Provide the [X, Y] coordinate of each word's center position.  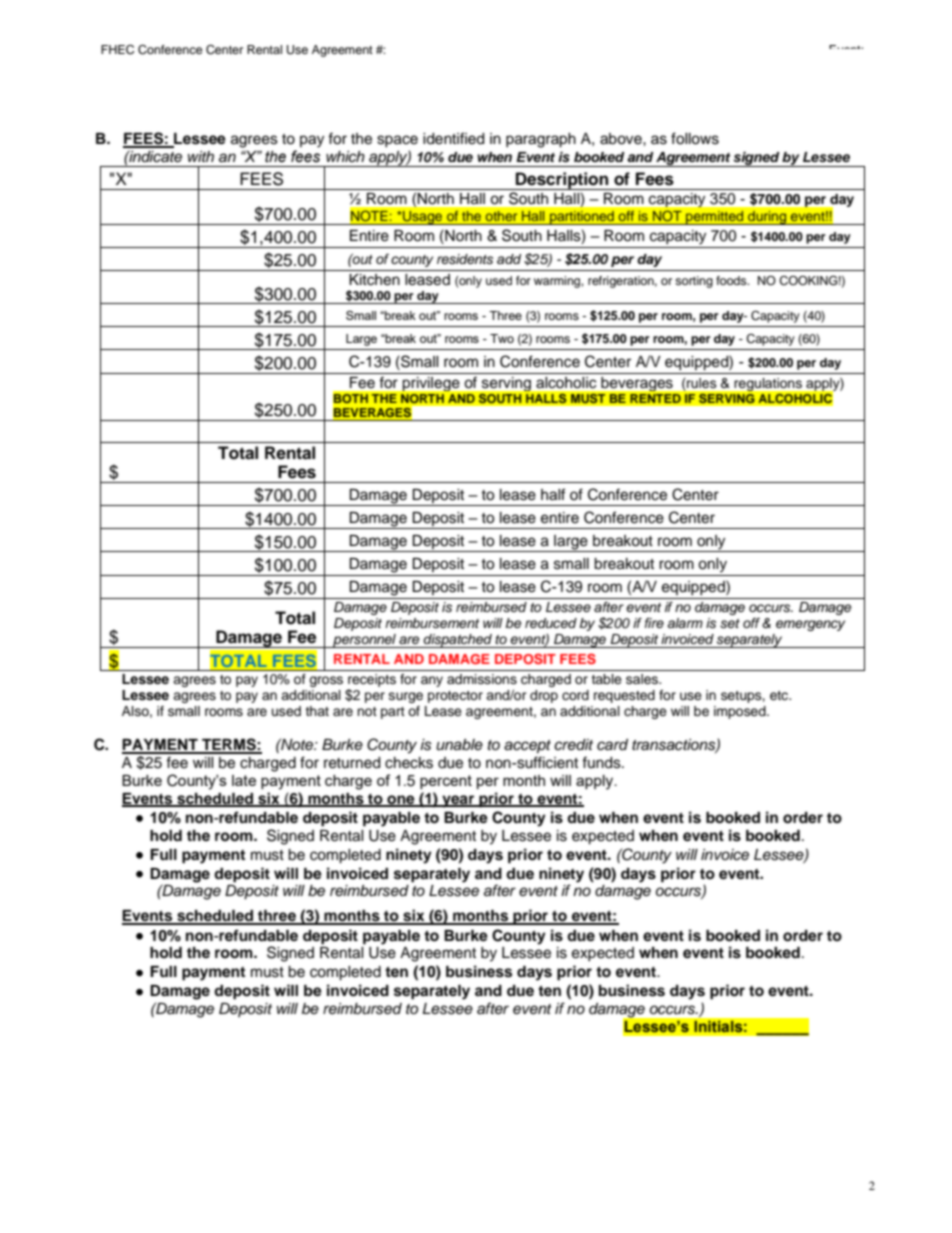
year [458, 801]
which [345, 156]
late [244, 780]
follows [695, 138]
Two [502, 338]
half [553, 494]
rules [701, 383]
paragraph [541, 140]
